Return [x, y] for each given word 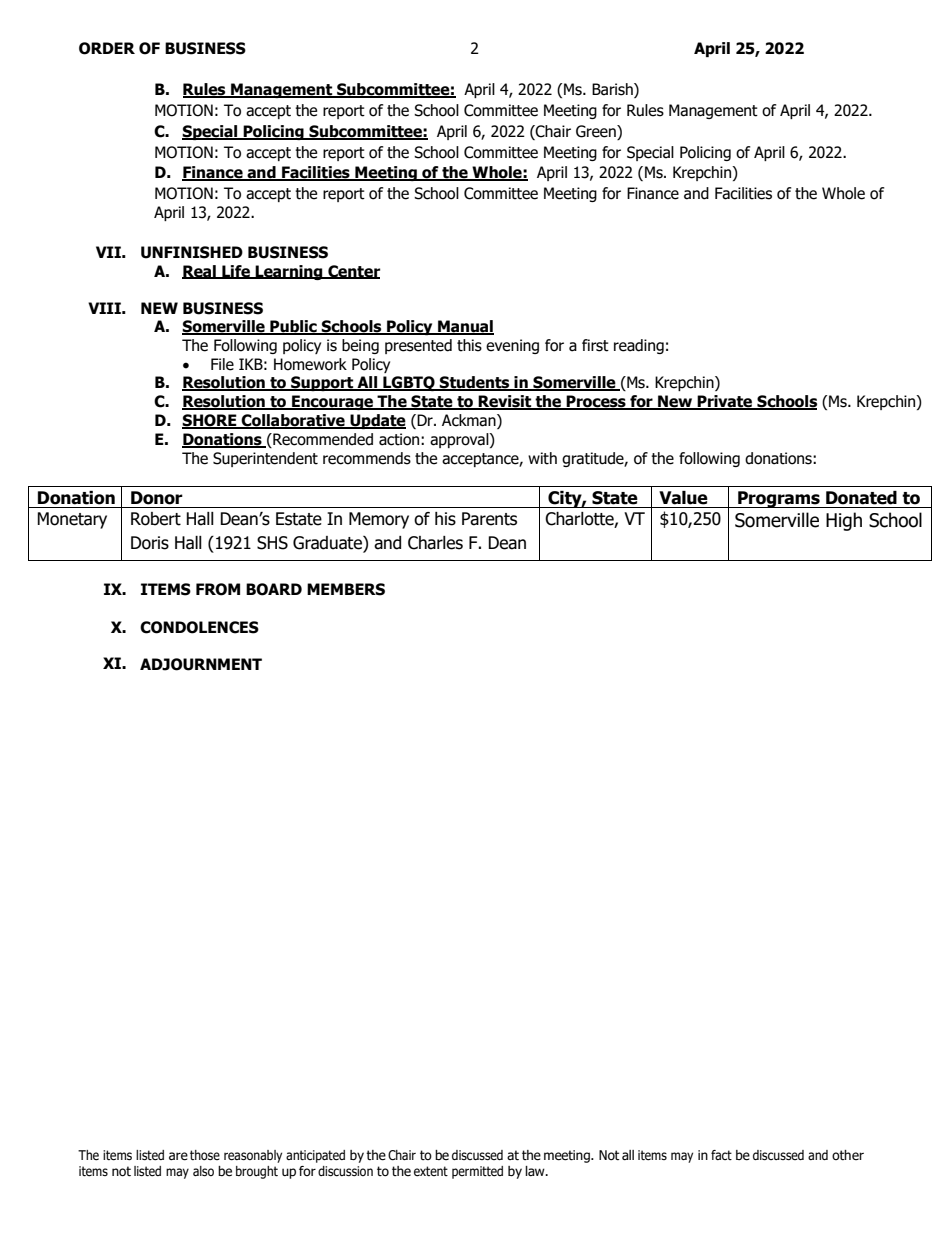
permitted [477, 1172]
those [205, 1155]
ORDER [107, 48]
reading [639, 346]
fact [721, 1155]
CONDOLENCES [199, 627]
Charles [435, 543]
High [844, 521]
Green [597, 131]
